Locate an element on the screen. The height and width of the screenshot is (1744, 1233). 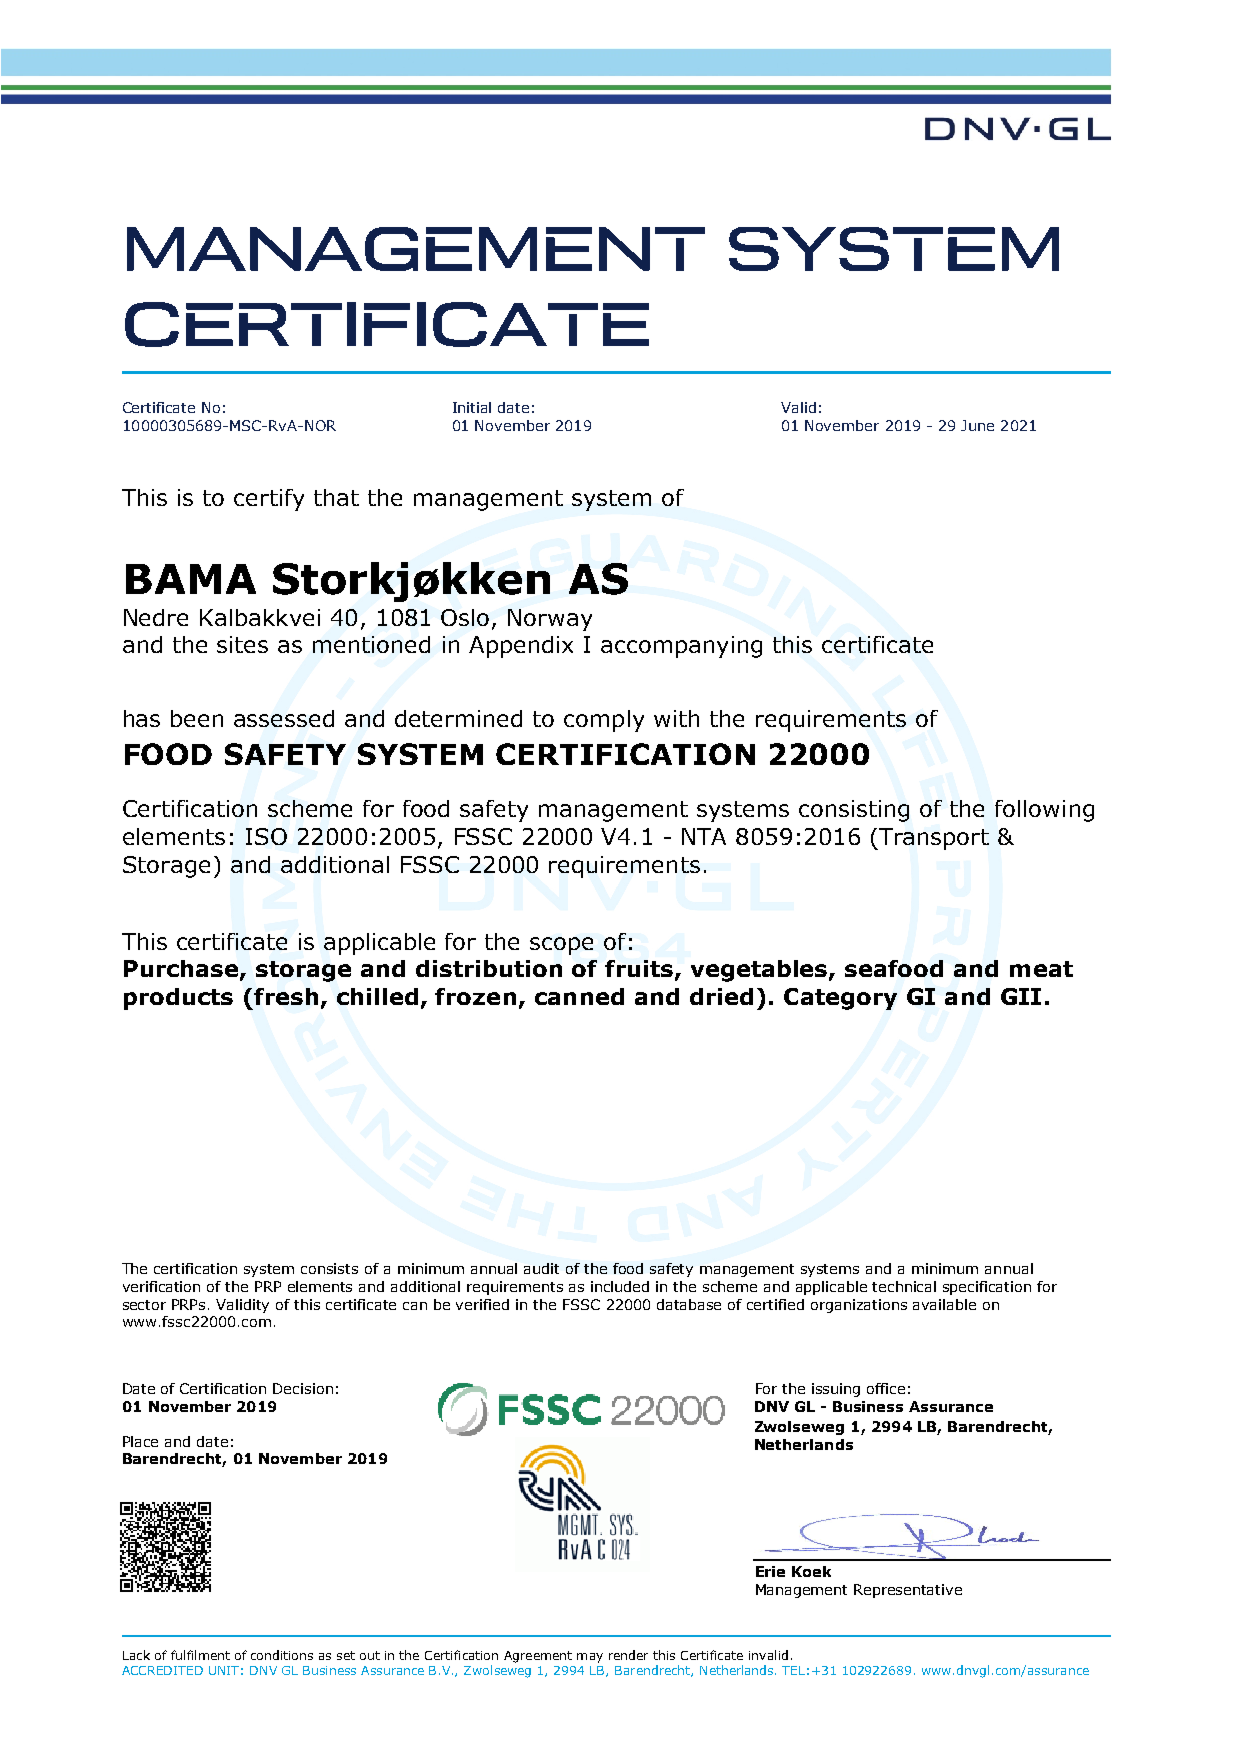
scope is located at coordinates (561, 946).
